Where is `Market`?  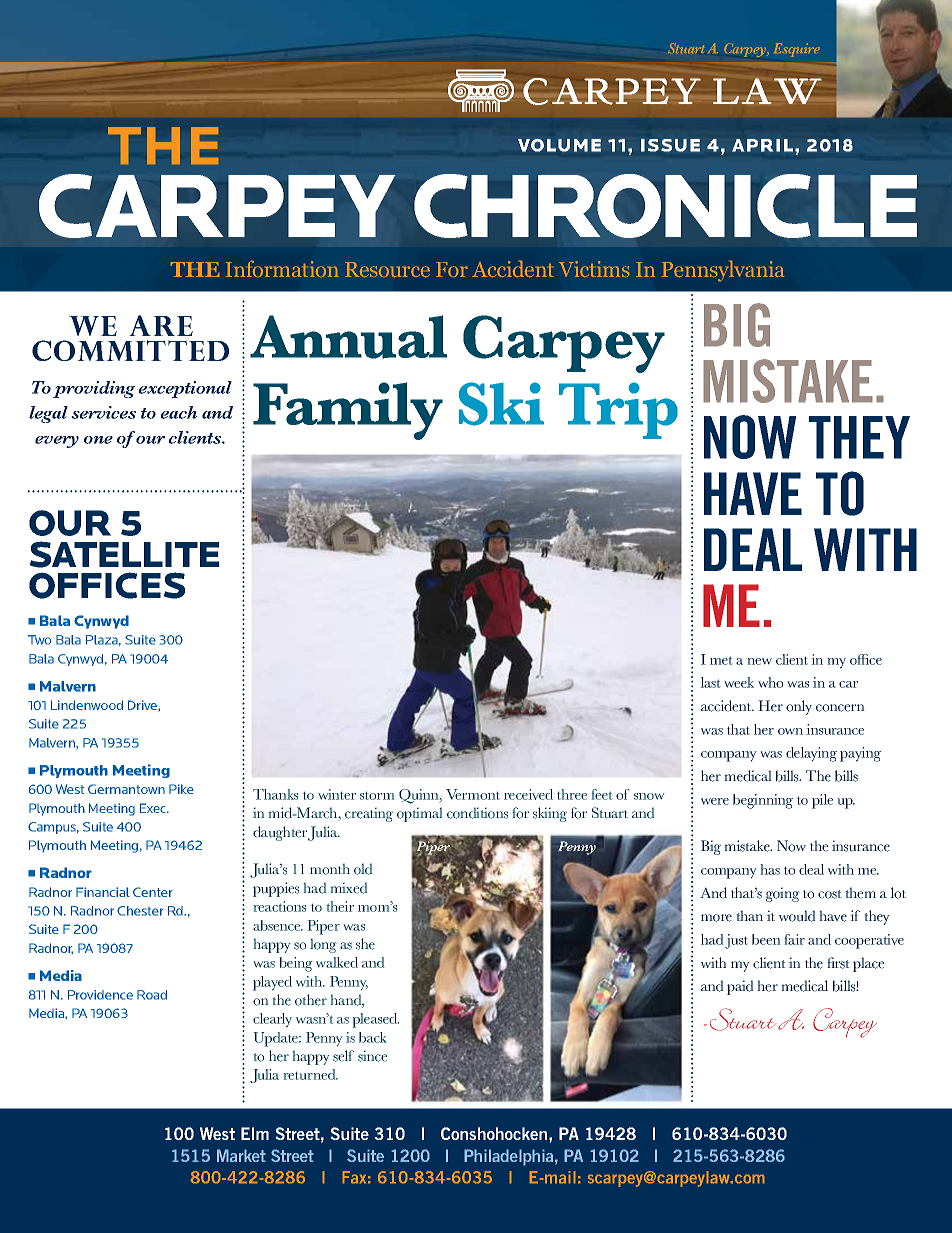 Market is located at coordinates (241, 1155).
